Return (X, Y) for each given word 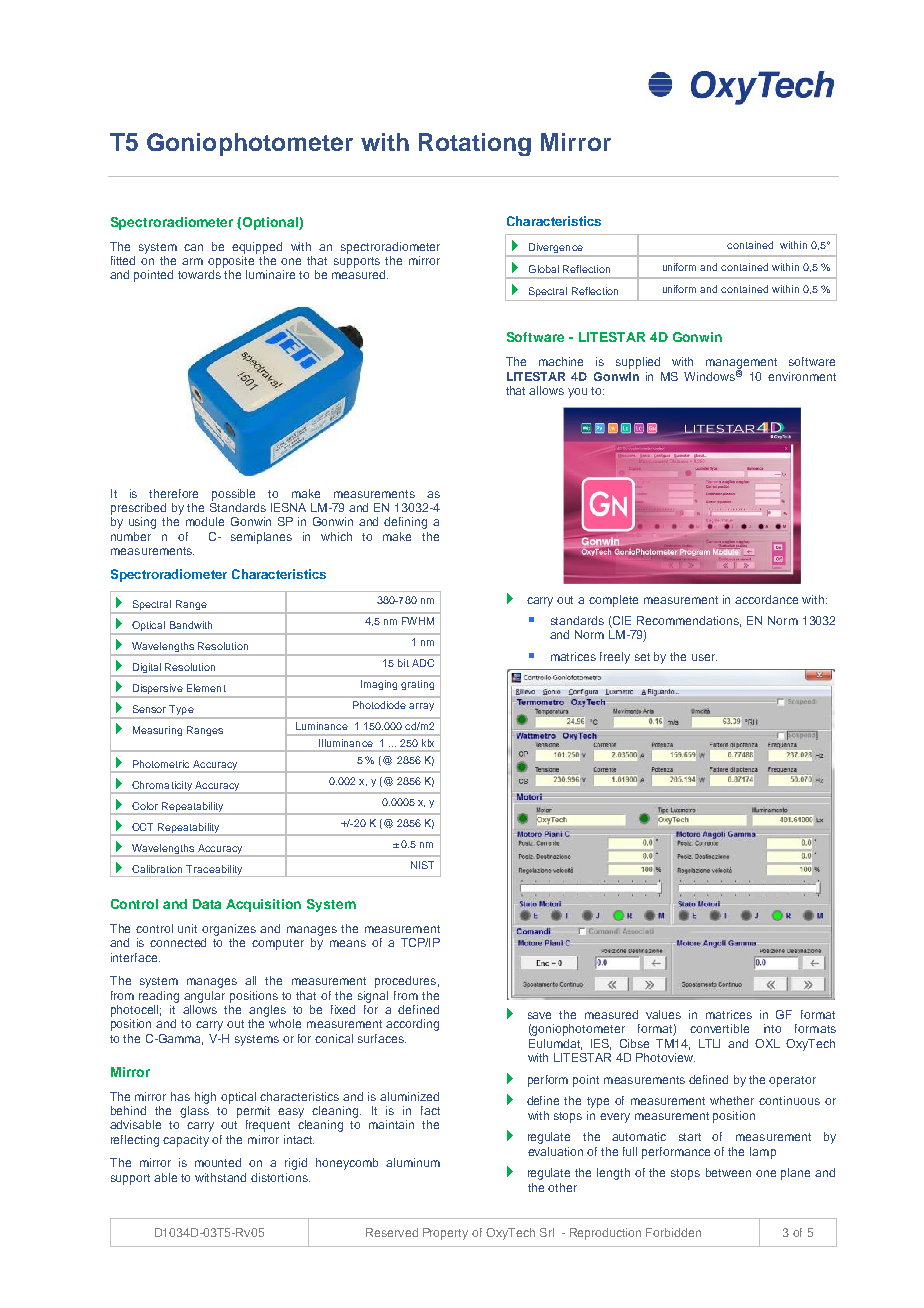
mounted (218, 1162)
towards (199, 274)
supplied (638, 363)
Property (445, 1234)
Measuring (157, 731)
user (704, 657)
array (421, 707)
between (728, 1172)
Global (544, 269)
